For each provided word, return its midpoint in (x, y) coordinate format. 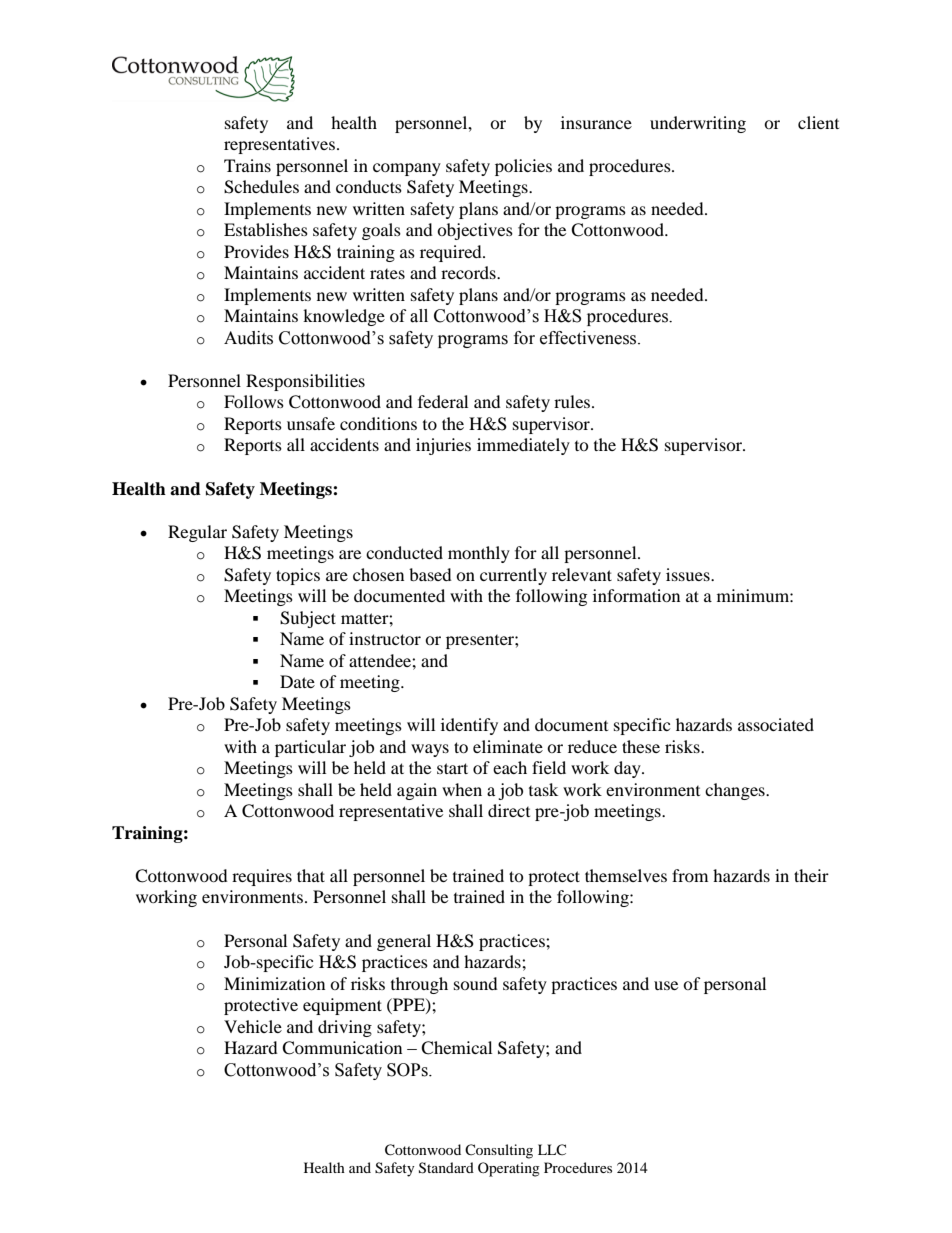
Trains (247, 165)
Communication (342, 1048)
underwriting (698, 124)
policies (523, 167)
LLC (552, 1149)
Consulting (499, 1151)
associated (776, 724)
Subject (308, 619)
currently (513, 576)
